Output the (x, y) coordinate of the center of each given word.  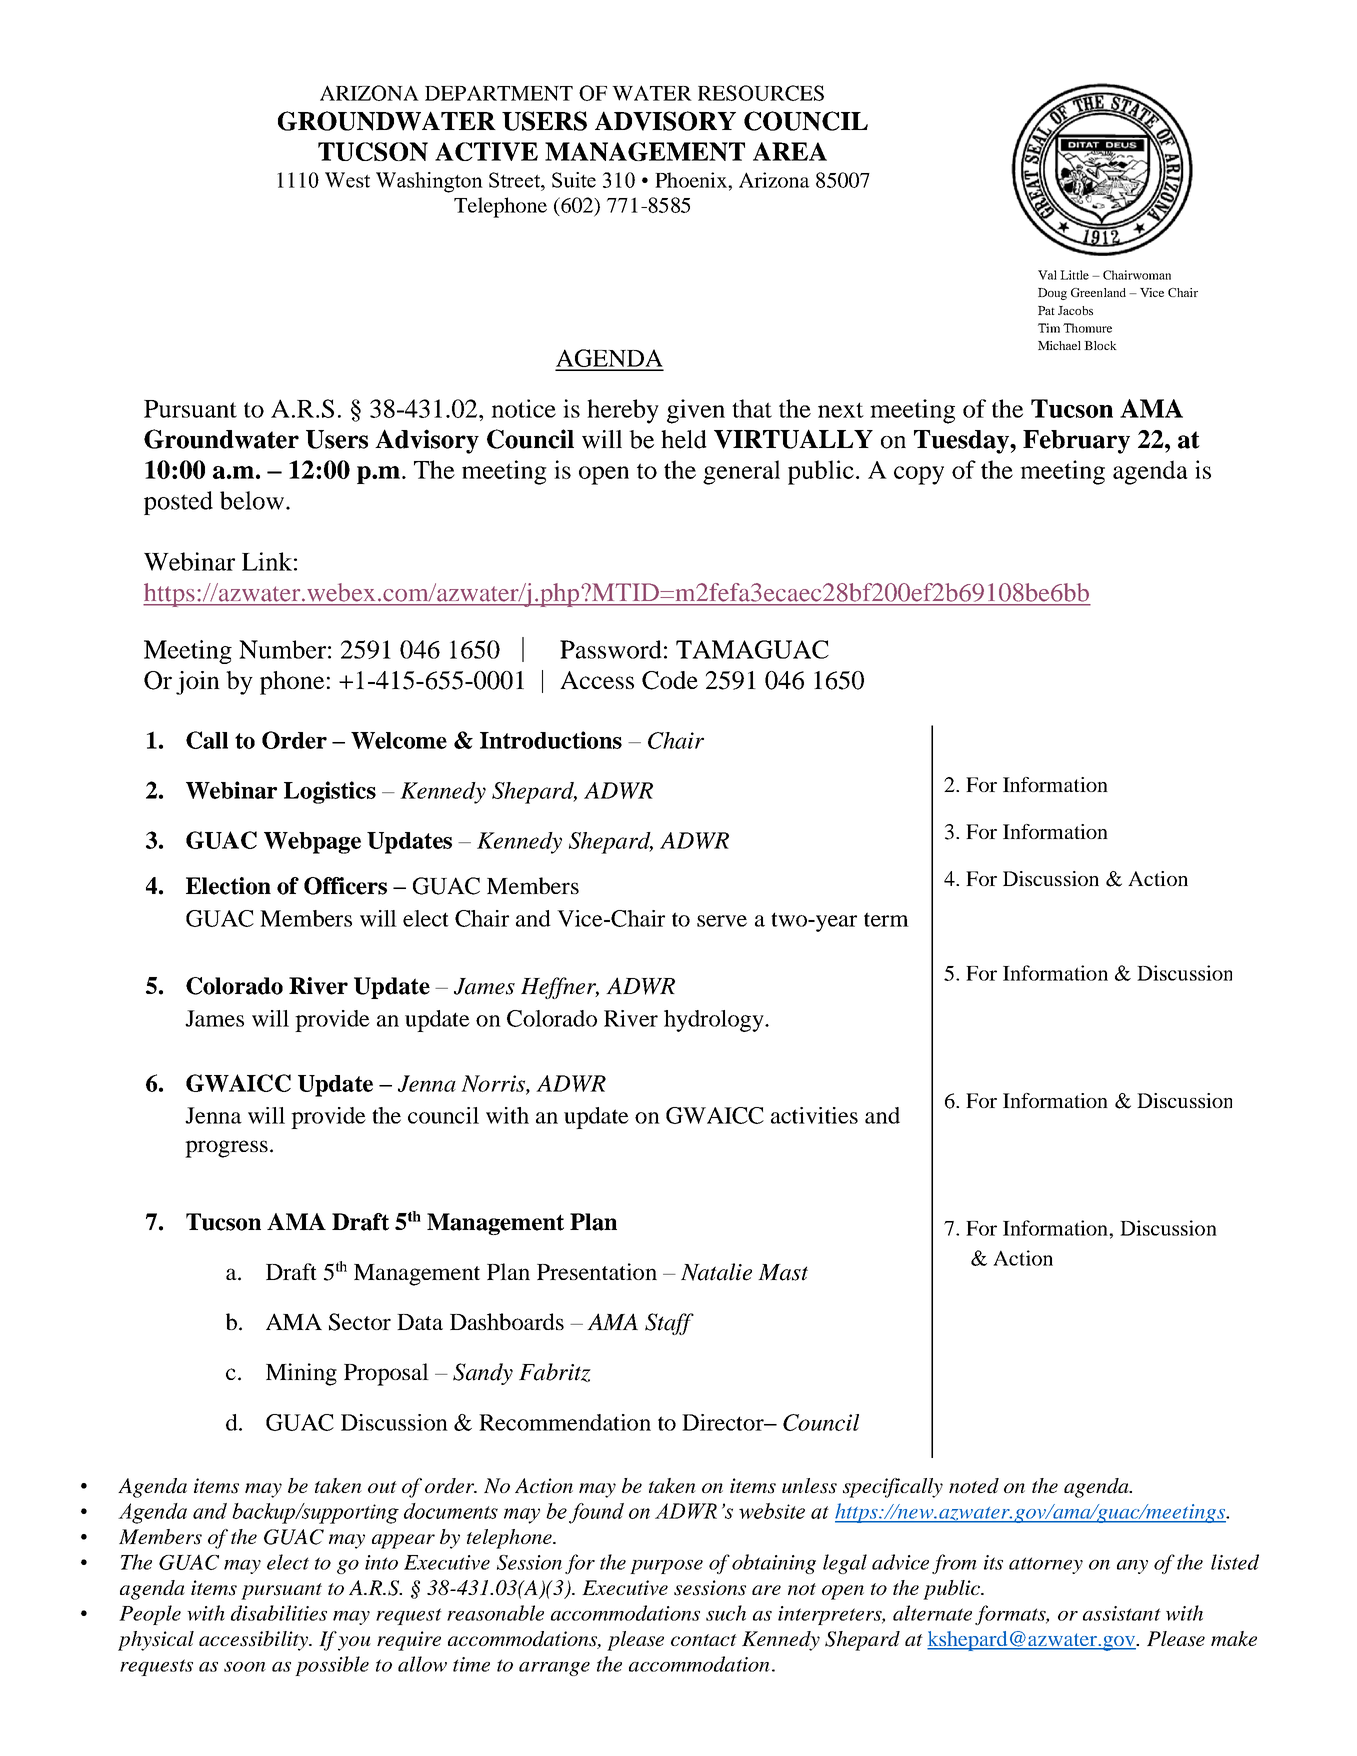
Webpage (312, 843)
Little (1074, 275)
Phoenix (692, 180)
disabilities (279, 1613)
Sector (360, 1322)
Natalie (716, 1272)
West (347, 180)
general (741, 472)
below (252, 500)
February (1076, 442)
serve (722, 921)
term (886, 919)
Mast (783, 1272)
